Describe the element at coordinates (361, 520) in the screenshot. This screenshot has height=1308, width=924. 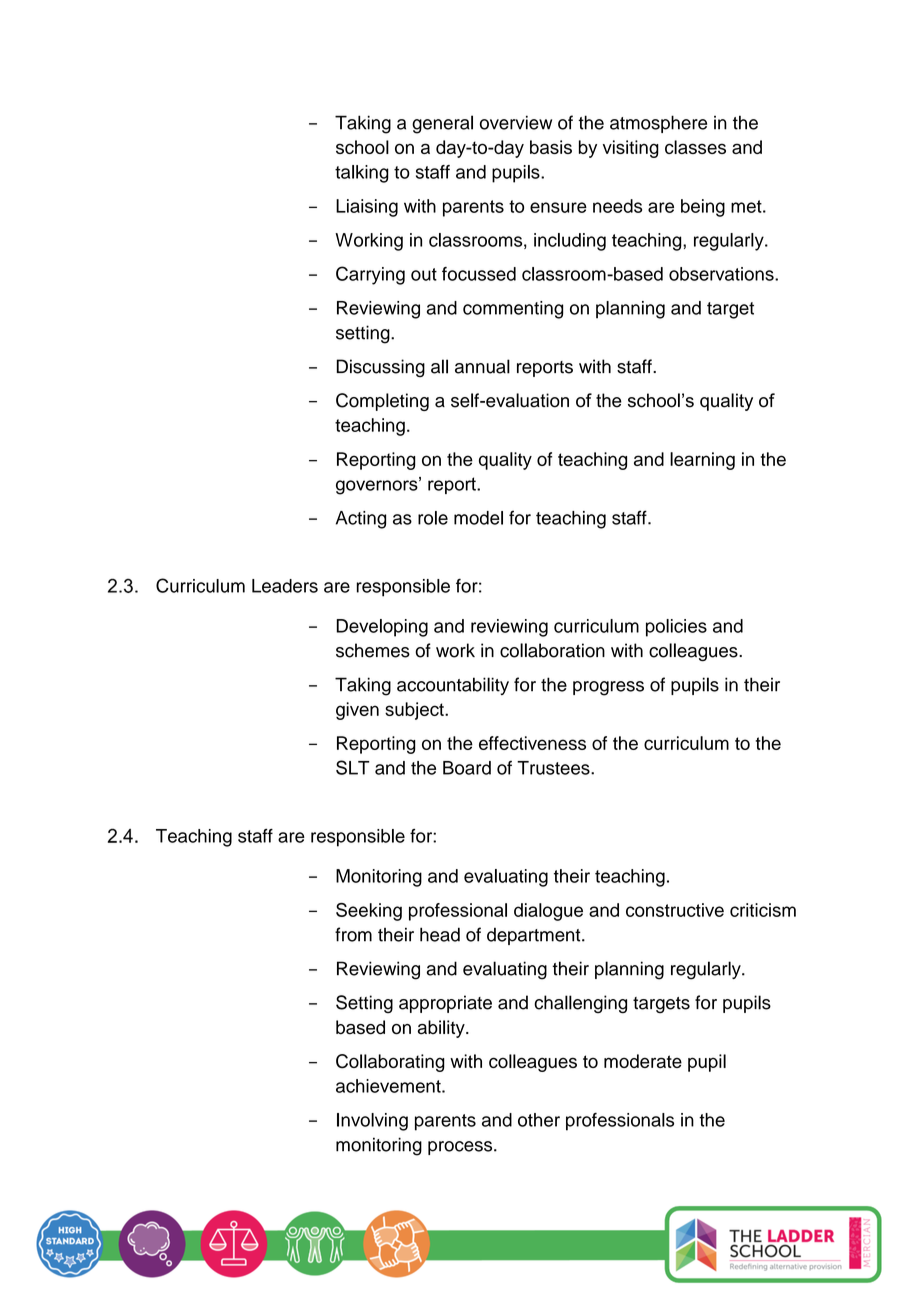
I see `Acting` at that location.
